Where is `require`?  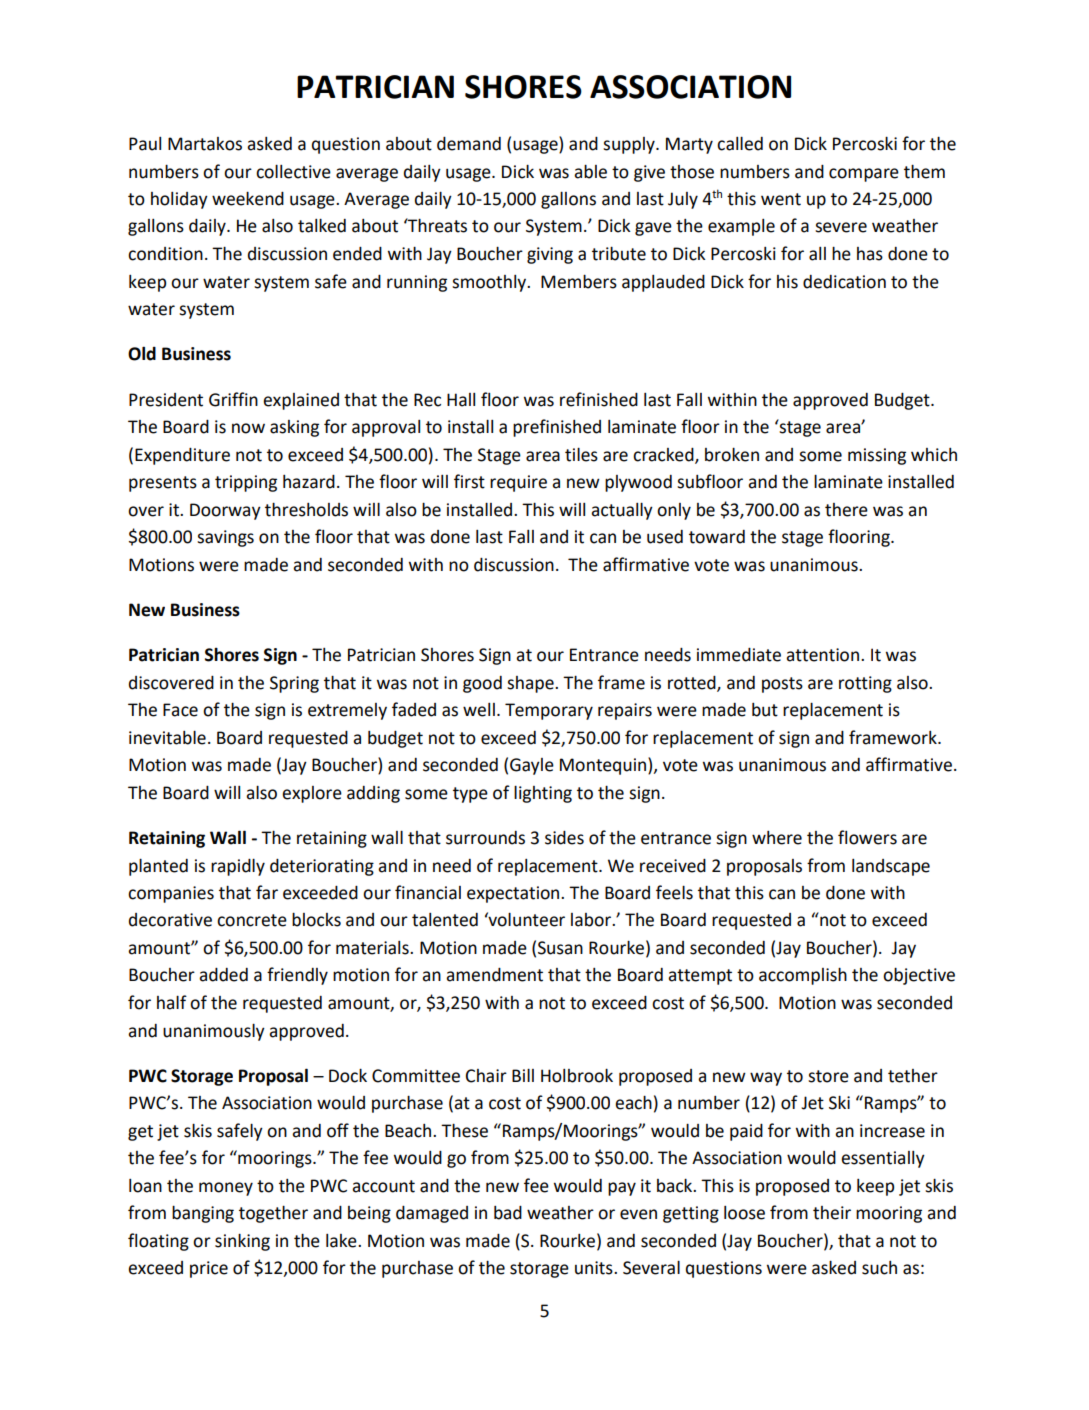 require is located at coordinates (518, 483).
